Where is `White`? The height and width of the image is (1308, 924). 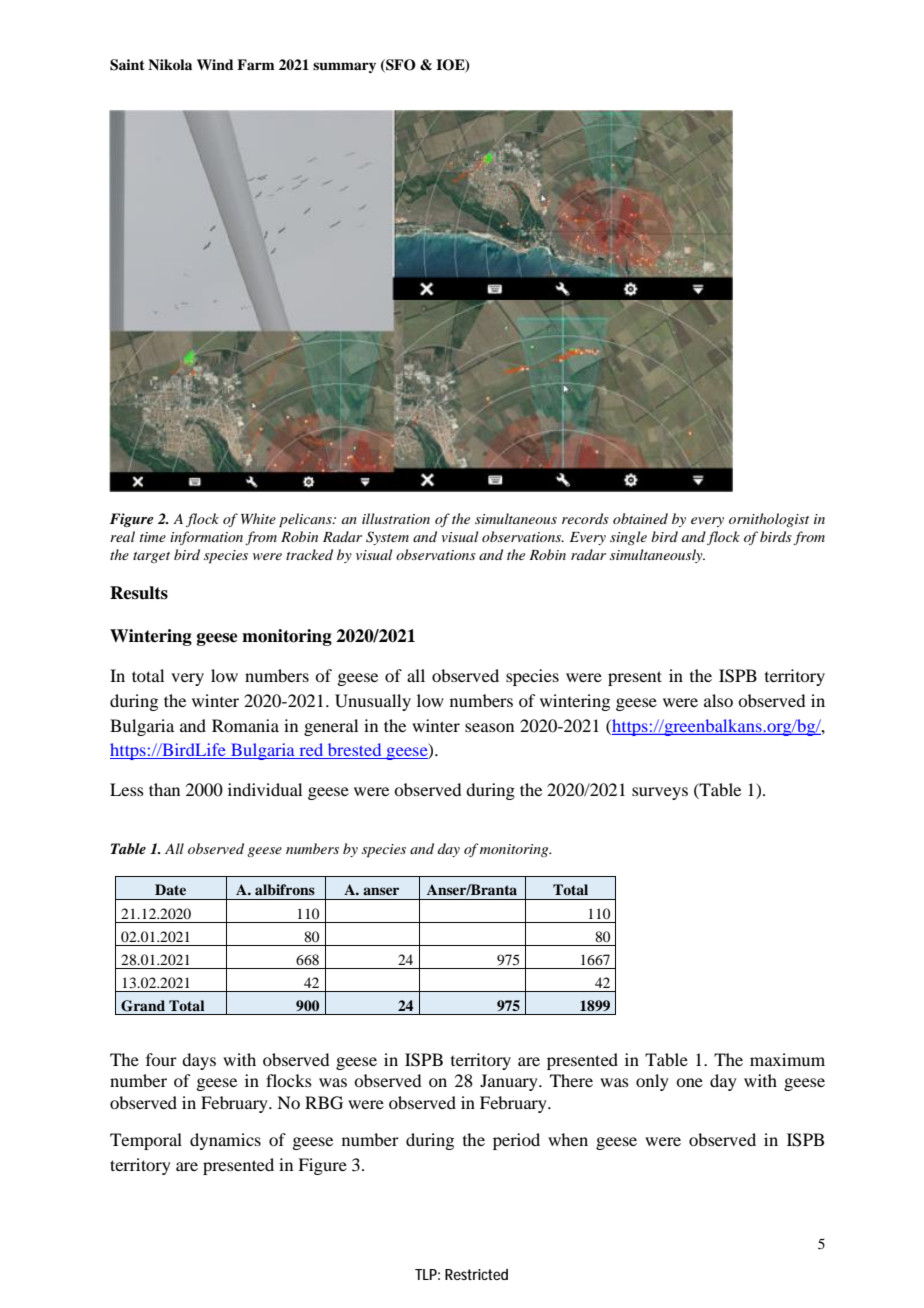
White is located at coordinates (258, 518).
